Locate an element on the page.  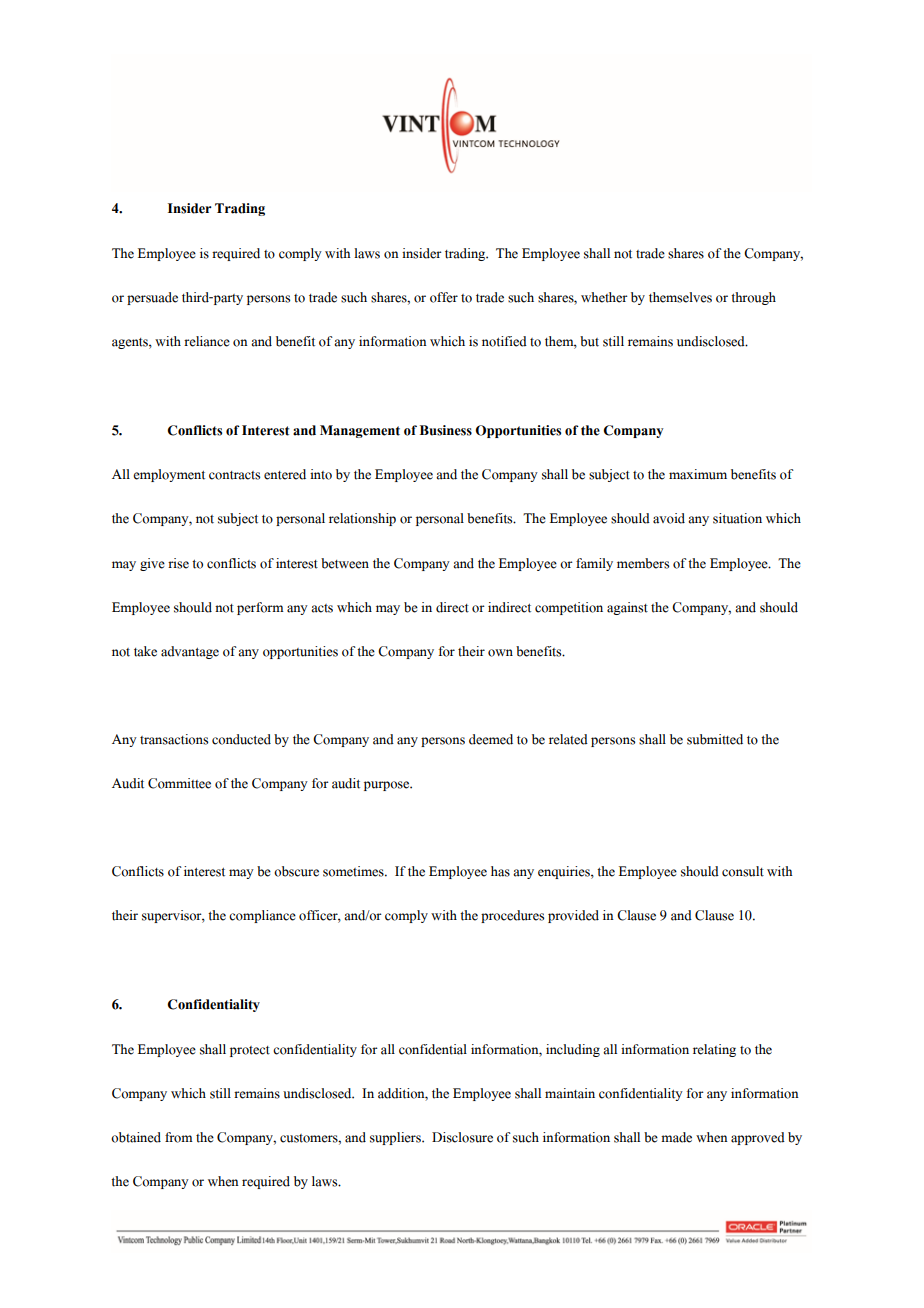
from is located at coordinates (179, 1137).
